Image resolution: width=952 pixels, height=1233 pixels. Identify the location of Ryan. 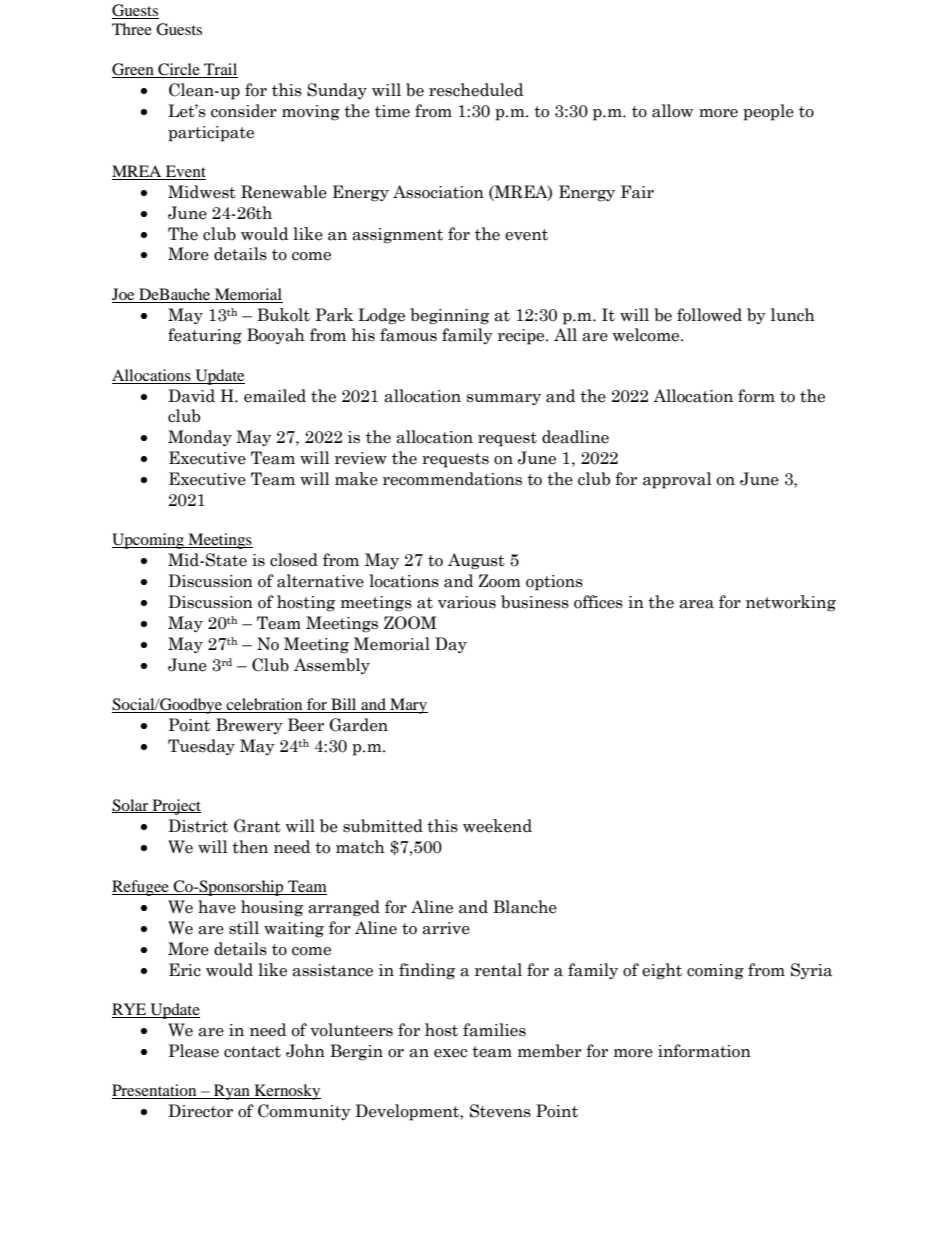
(232, 1092).
